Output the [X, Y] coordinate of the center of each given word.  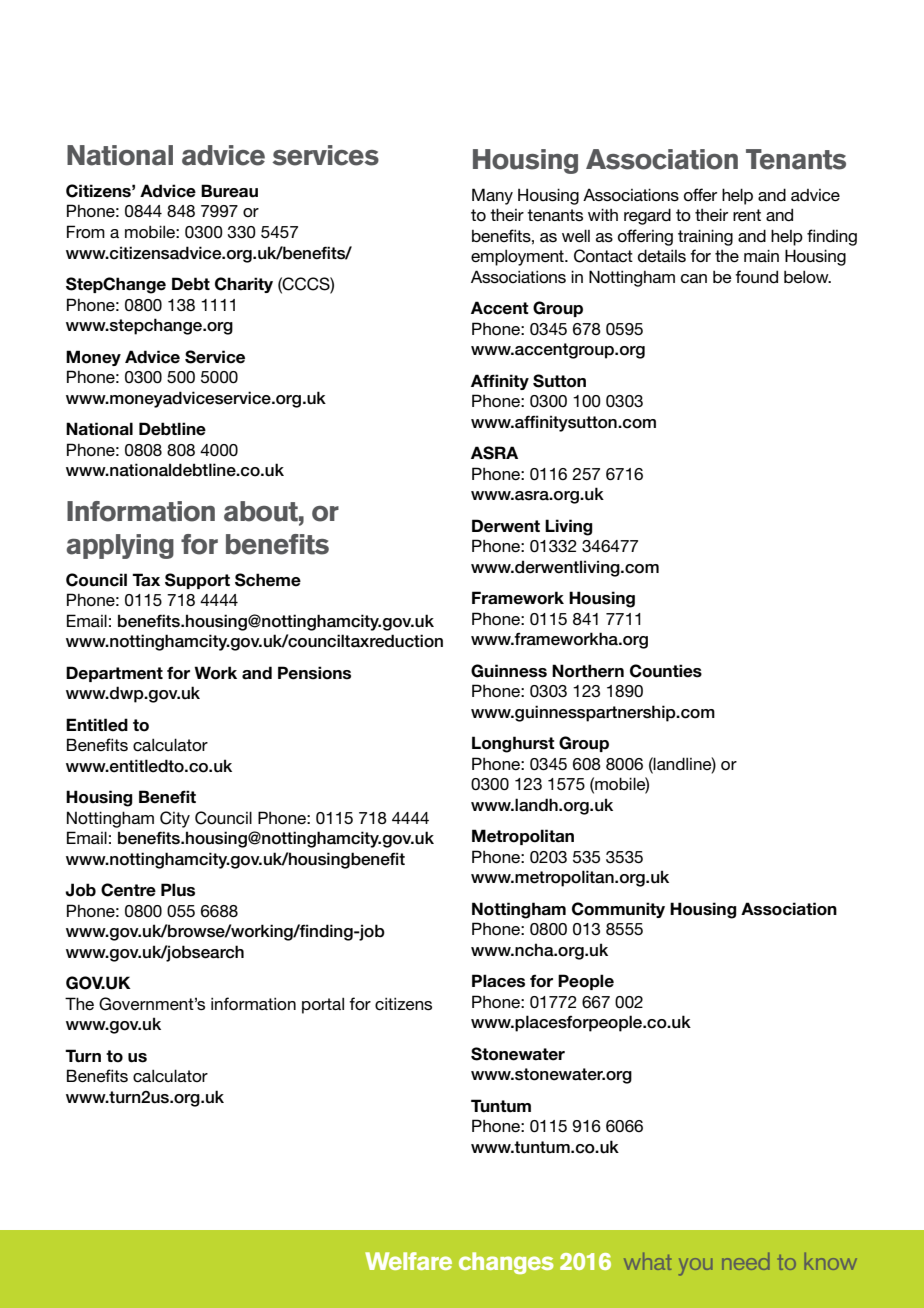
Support [197, 581]
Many [492, 196]
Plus [178, 890]
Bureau [229, 191]
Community [618, 910]
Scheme [268, 580]
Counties [666, 671]
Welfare [408, 1261]
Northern [588, 671]
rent [747, 215]
